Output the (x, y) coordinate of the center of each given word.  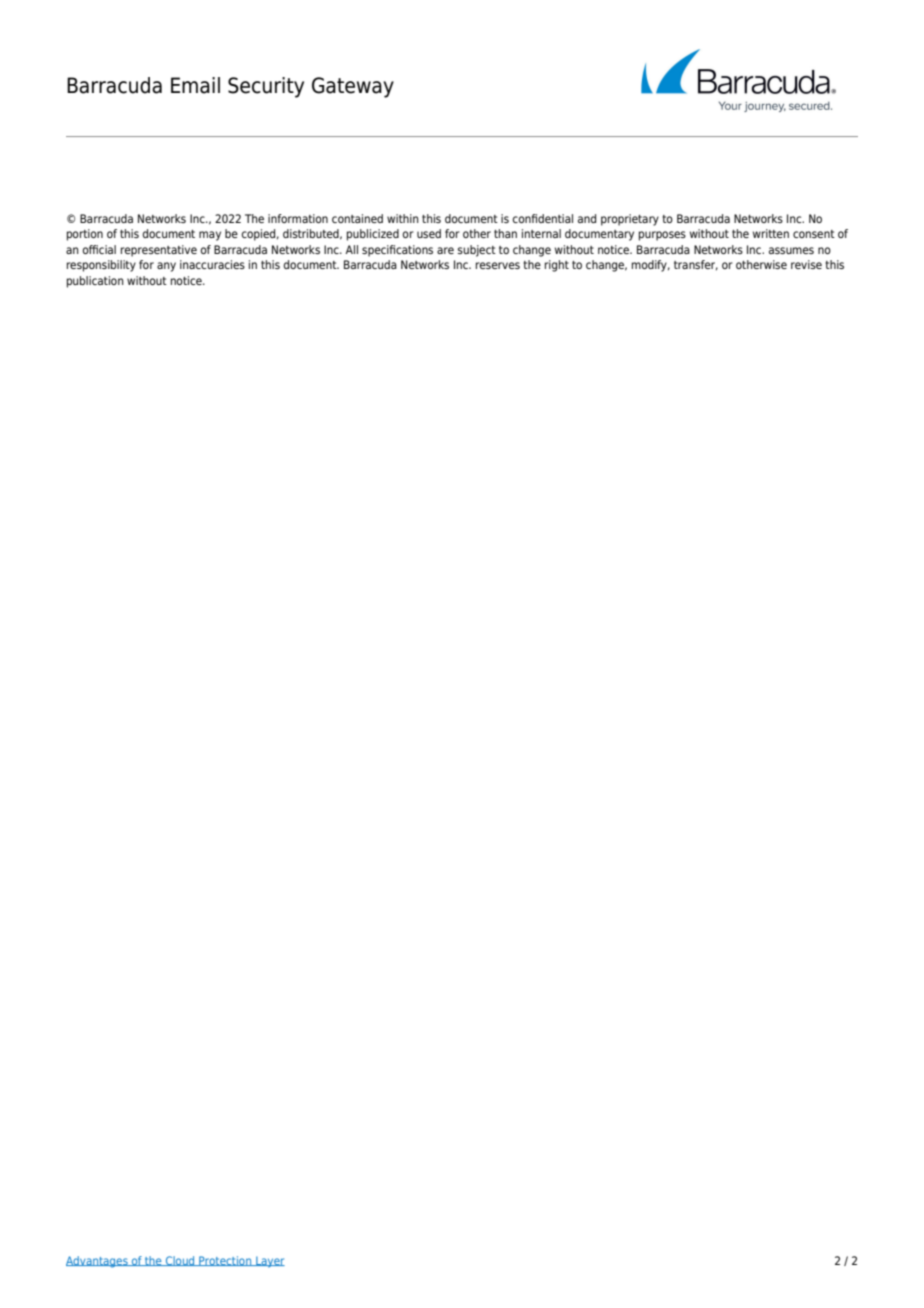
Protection (225, 1261)
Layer (269, 1262)
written (771, 233)
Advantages (98, 1262)
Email (195, 85)
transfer (696, 265)
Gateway (353, 87)
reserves (498, 265)
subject (477, 251)
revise (806, 264)
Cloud (180, 1261)
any (166, 267)
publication (95, 282)
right (557, 266)
